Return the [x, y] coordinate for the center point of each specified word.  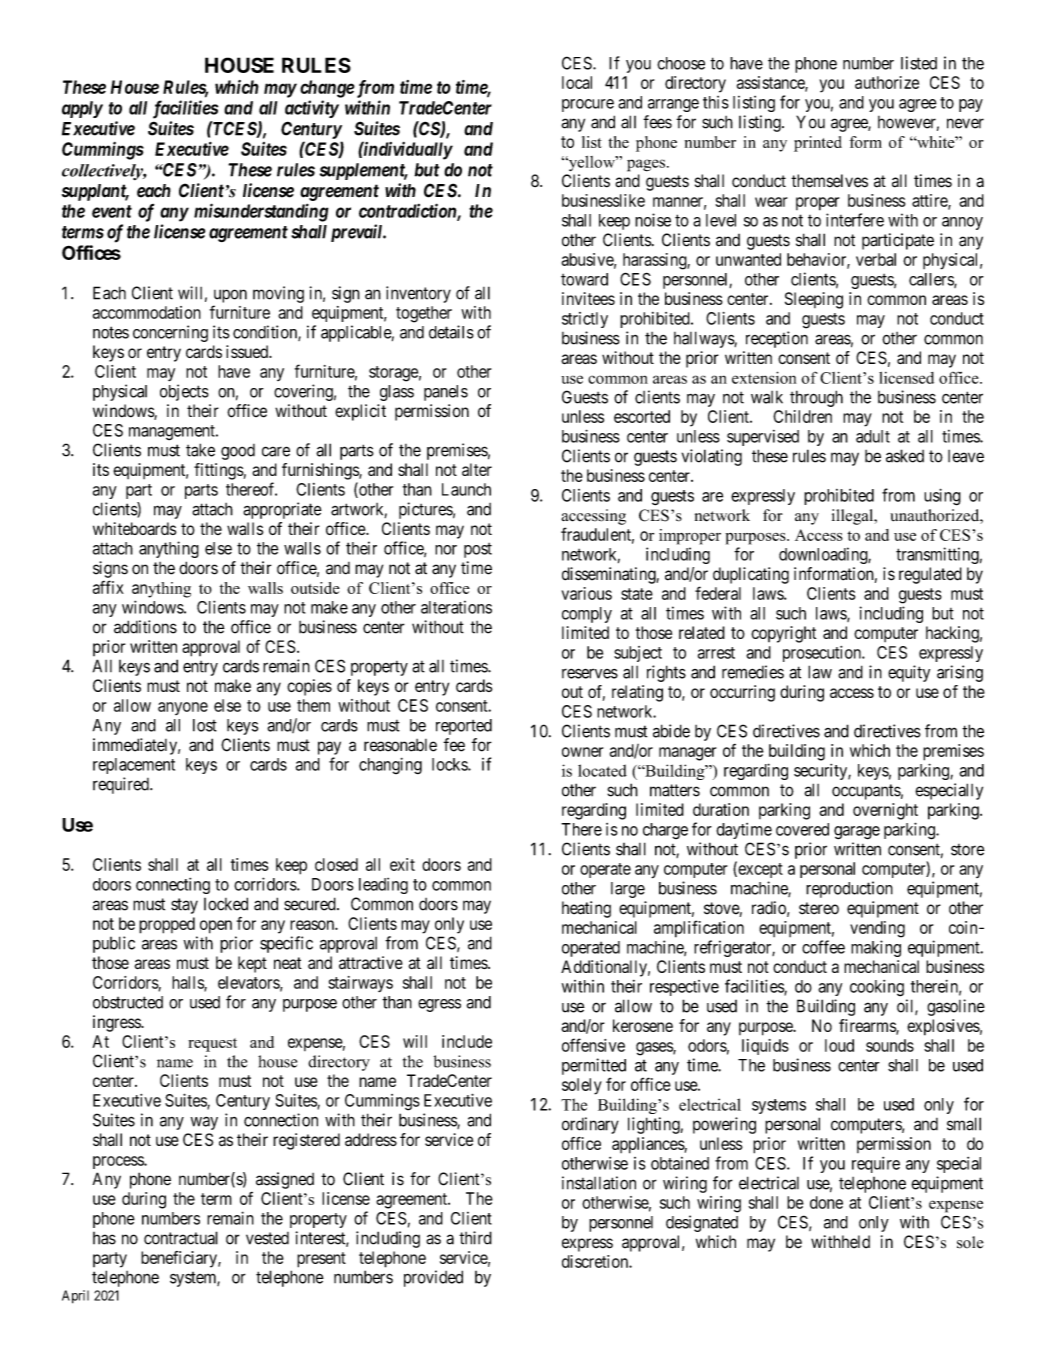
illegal [854, 517]
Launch [466, 489]
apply [82, 109]
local [577, 82]
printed [818, 144]
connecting [173, 886]
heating [586, 909]
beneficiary [180, 1259]
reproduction [849, 889]
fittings [219, 471]
